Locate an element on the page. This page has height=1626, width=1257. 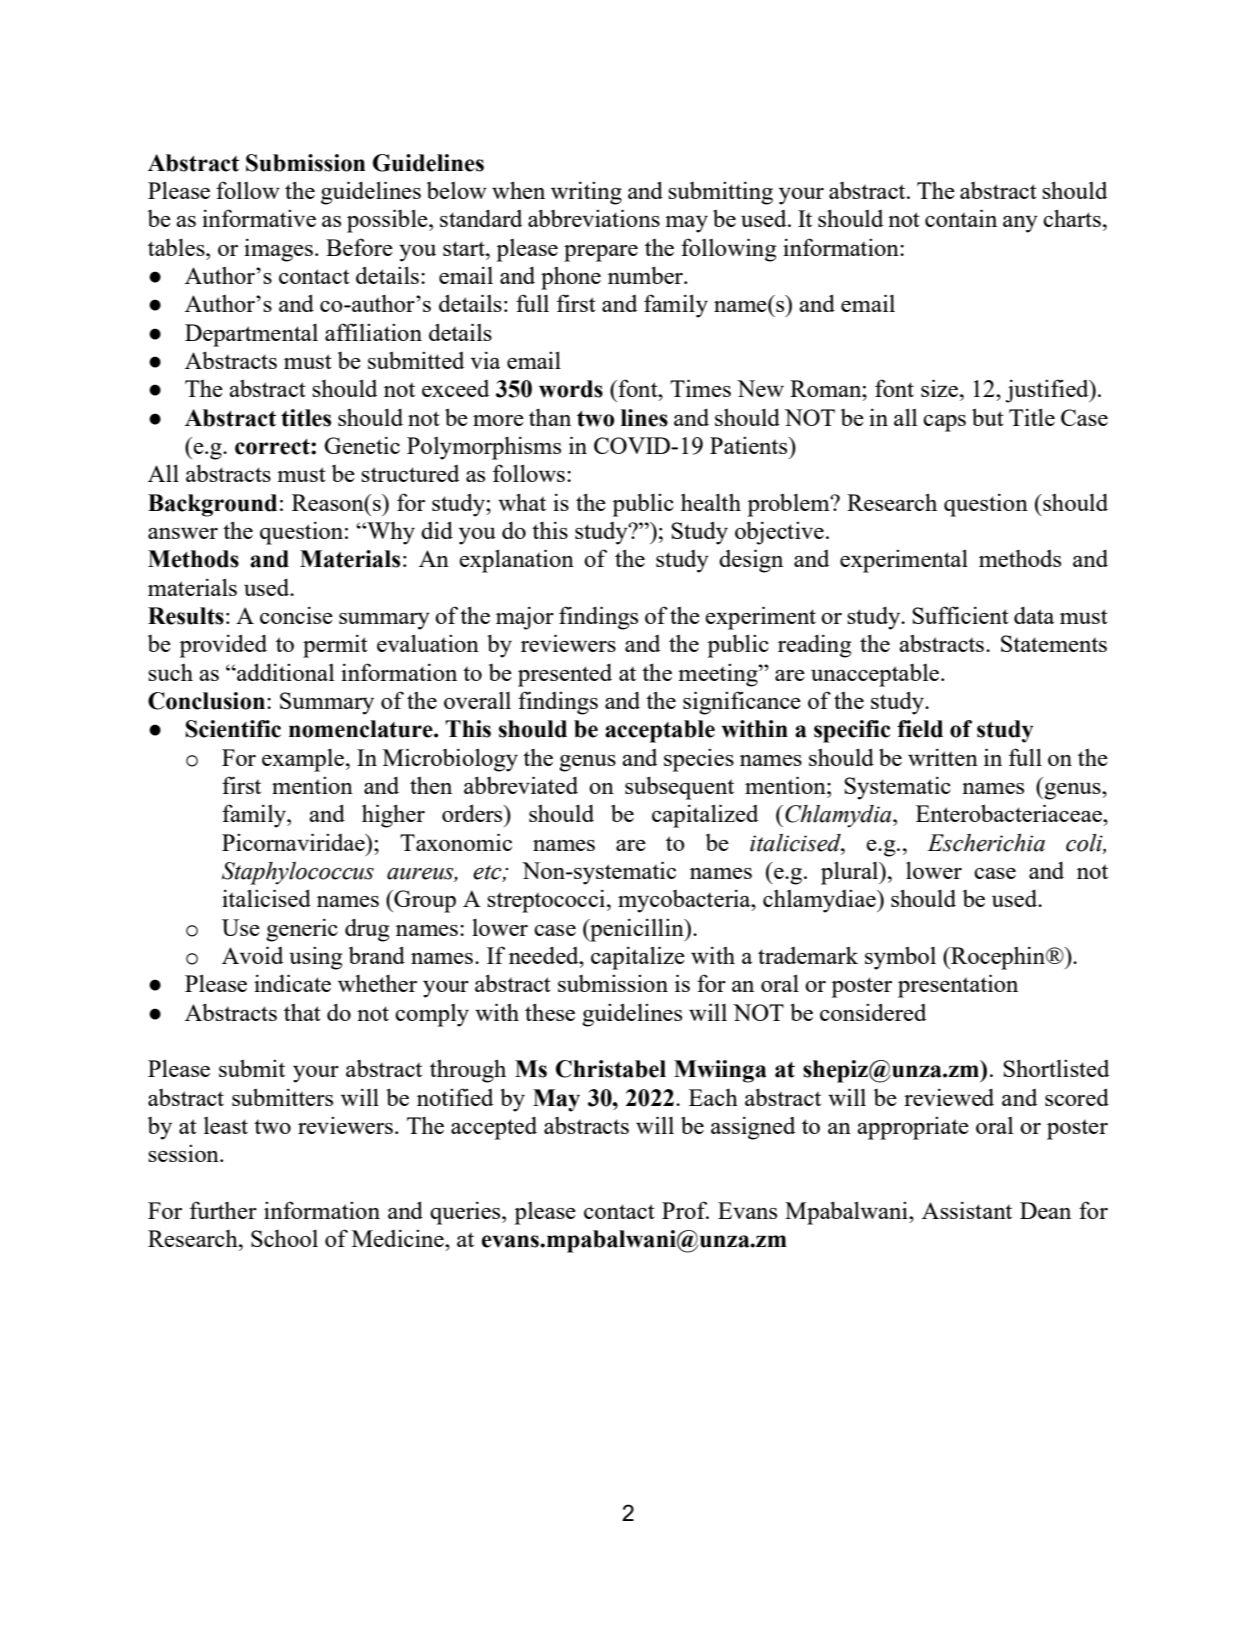
health is located at coordinates (711, 502).
